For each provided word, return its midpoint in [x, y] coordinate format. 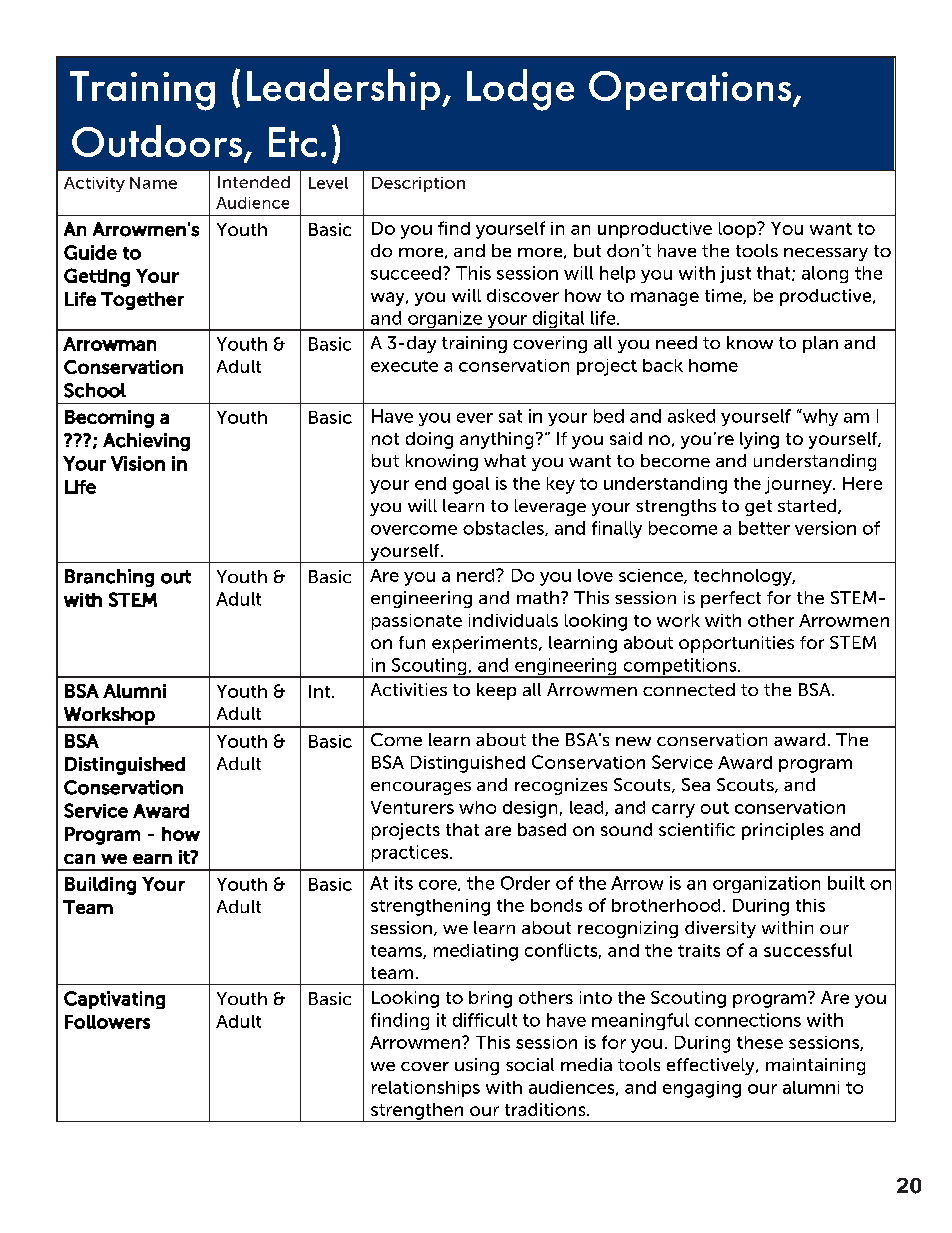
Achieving [146, 442]
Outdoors [157, 141]
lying [759, 440]
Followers [107, 1022]
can [79, 859]
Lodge [520, 90]
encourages [421, 788]
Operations [691, 90]
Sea [696, 784]
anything [496, 440]
